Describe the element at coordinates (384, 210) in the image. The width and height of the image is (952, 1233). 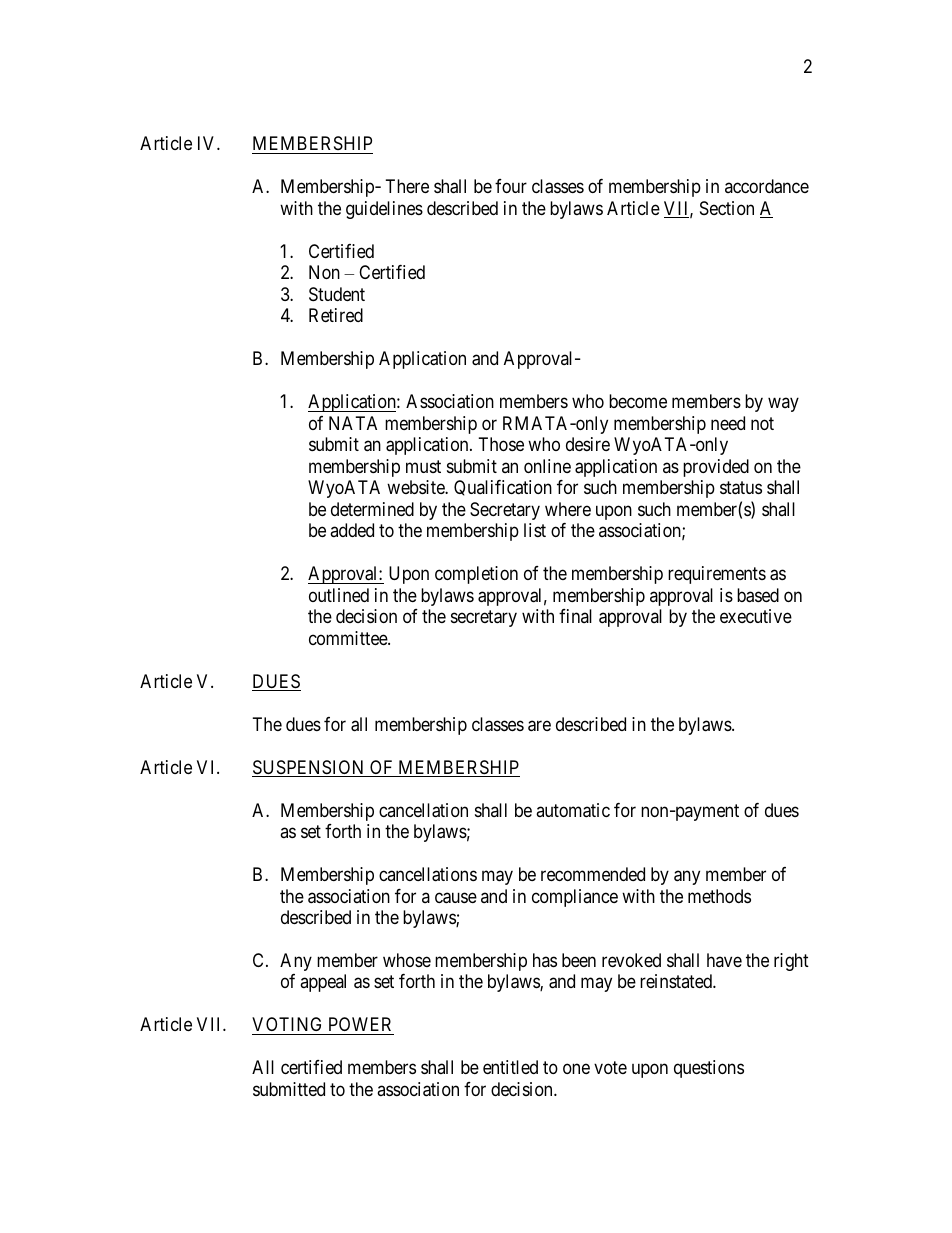
I see `guidelines` at that location.
